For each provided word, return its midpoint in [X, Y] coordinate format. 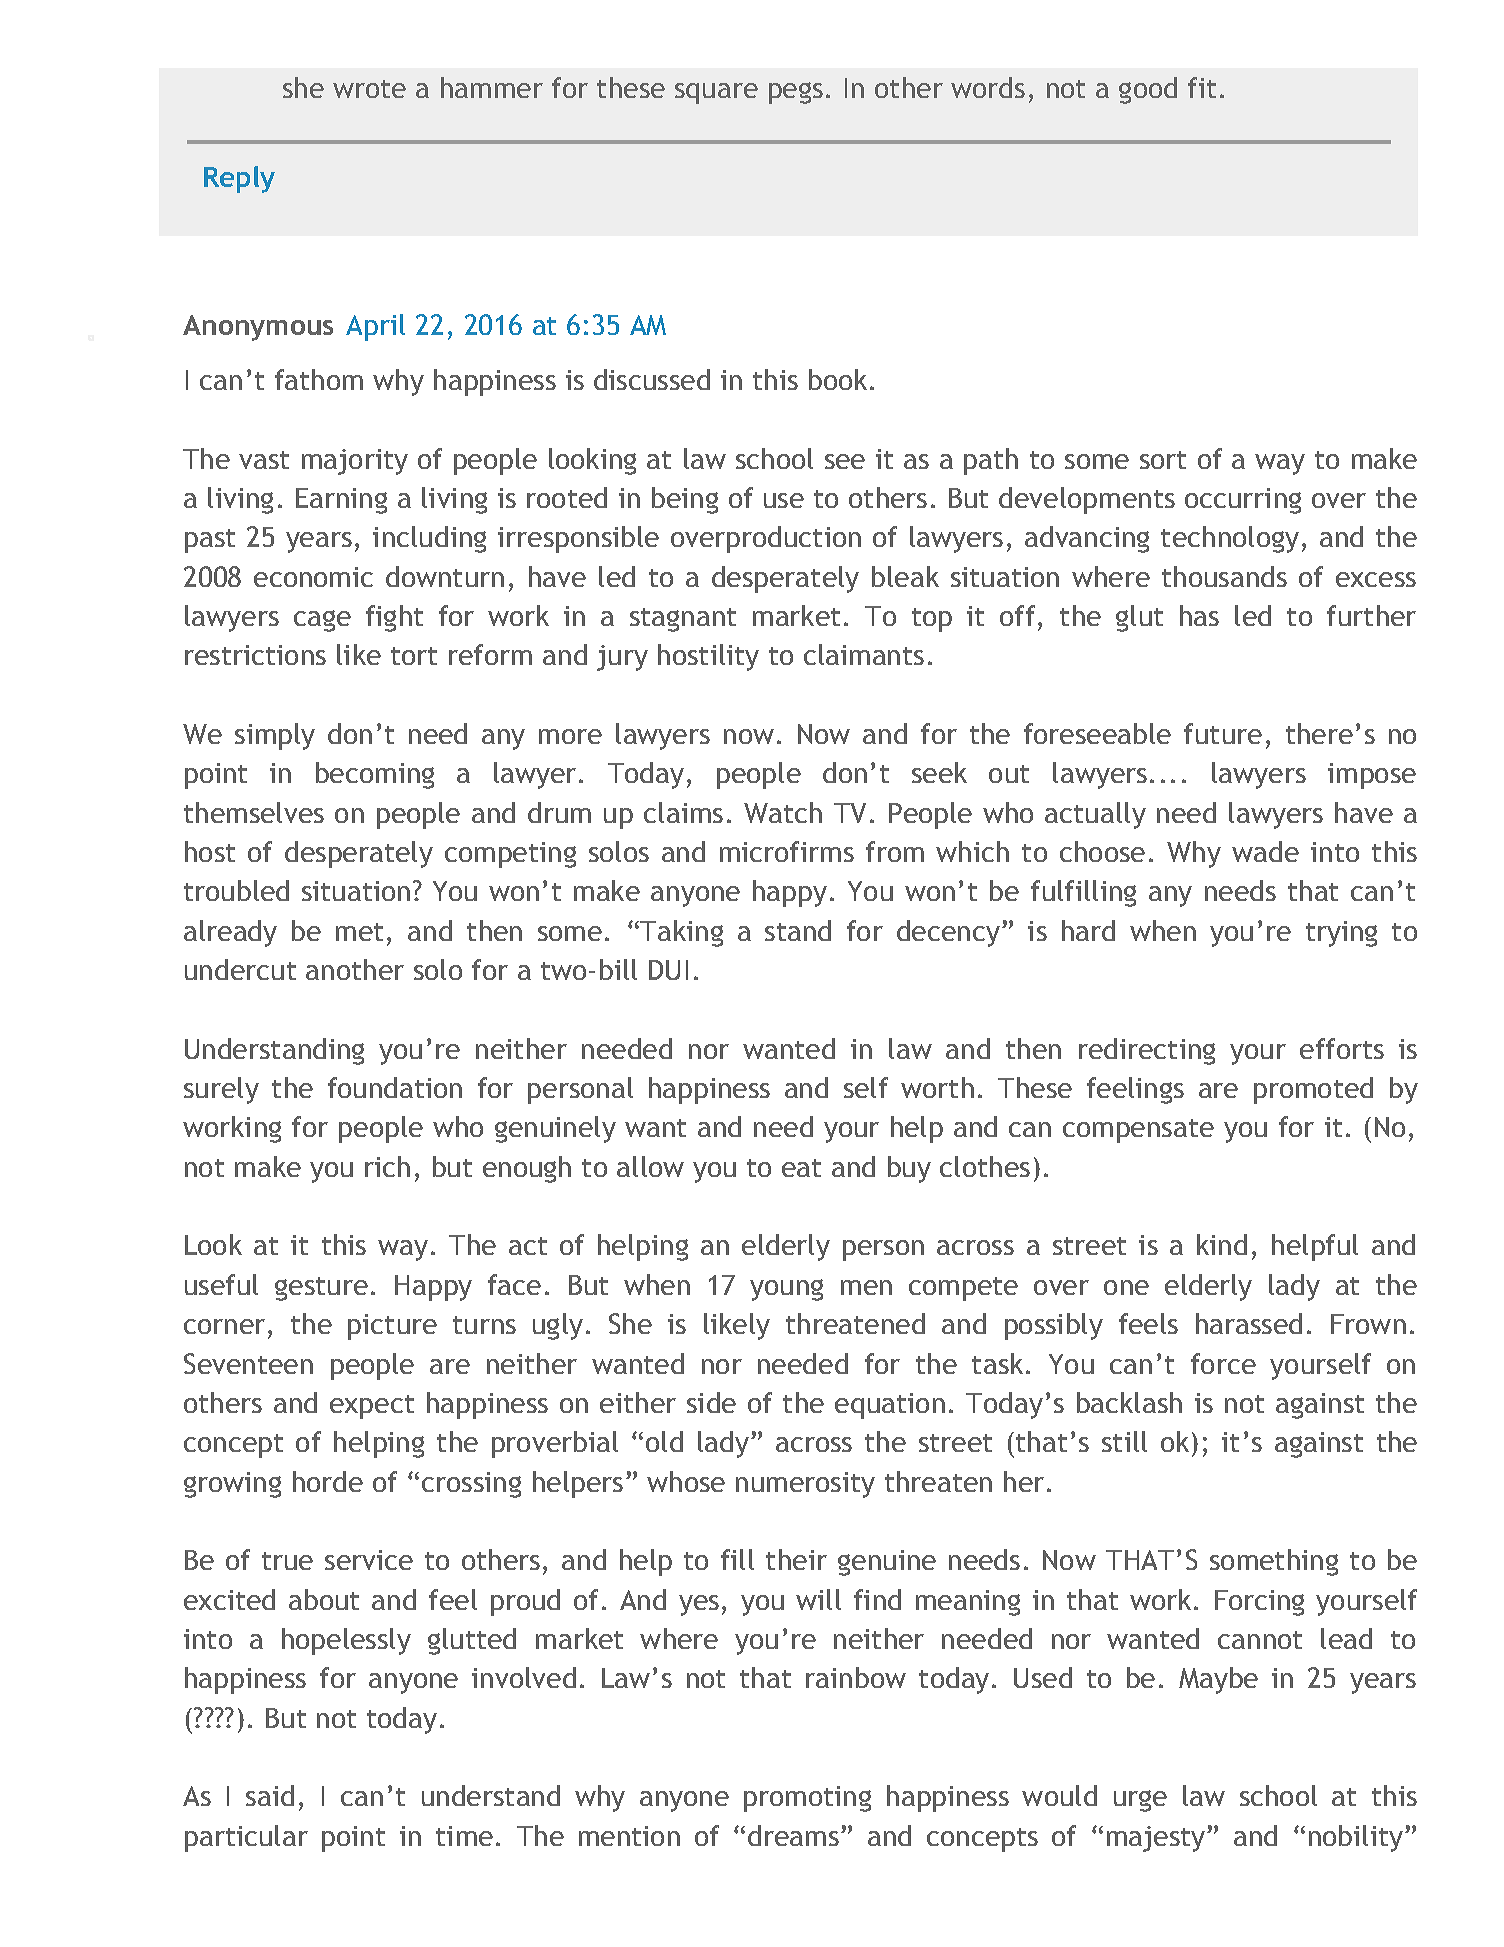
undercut [240, 969]
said [270, 1795]
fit [1202, 87]
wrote [369, 89]
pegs [796, 93]
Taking [680, 933]
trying [1341, 934]
